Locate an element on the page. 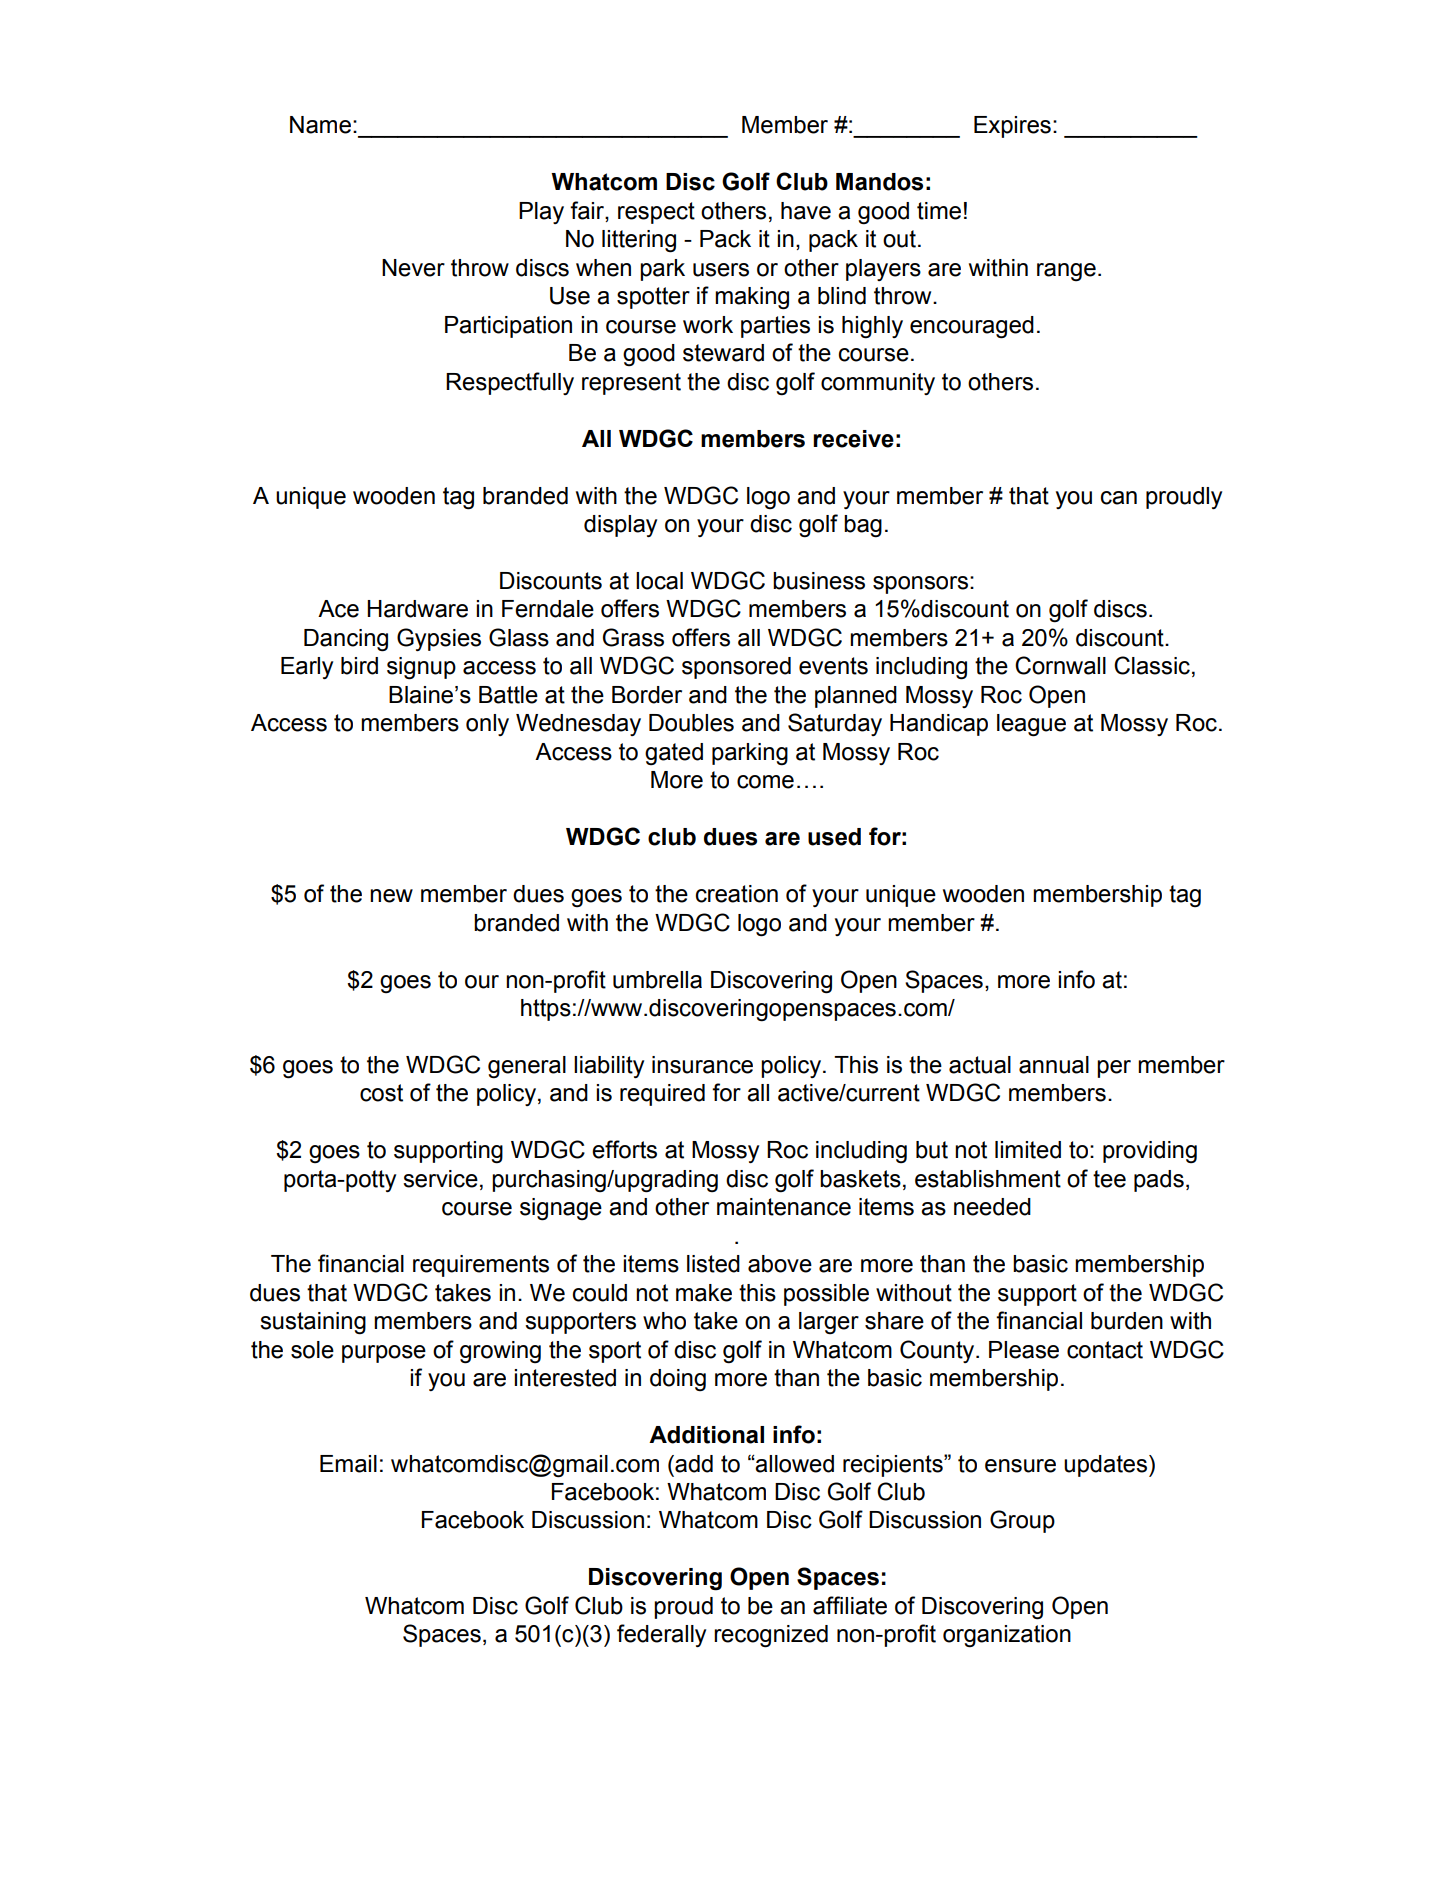 The image size is (1452, 1879). limited is located at coordinates (1028, 1150).
